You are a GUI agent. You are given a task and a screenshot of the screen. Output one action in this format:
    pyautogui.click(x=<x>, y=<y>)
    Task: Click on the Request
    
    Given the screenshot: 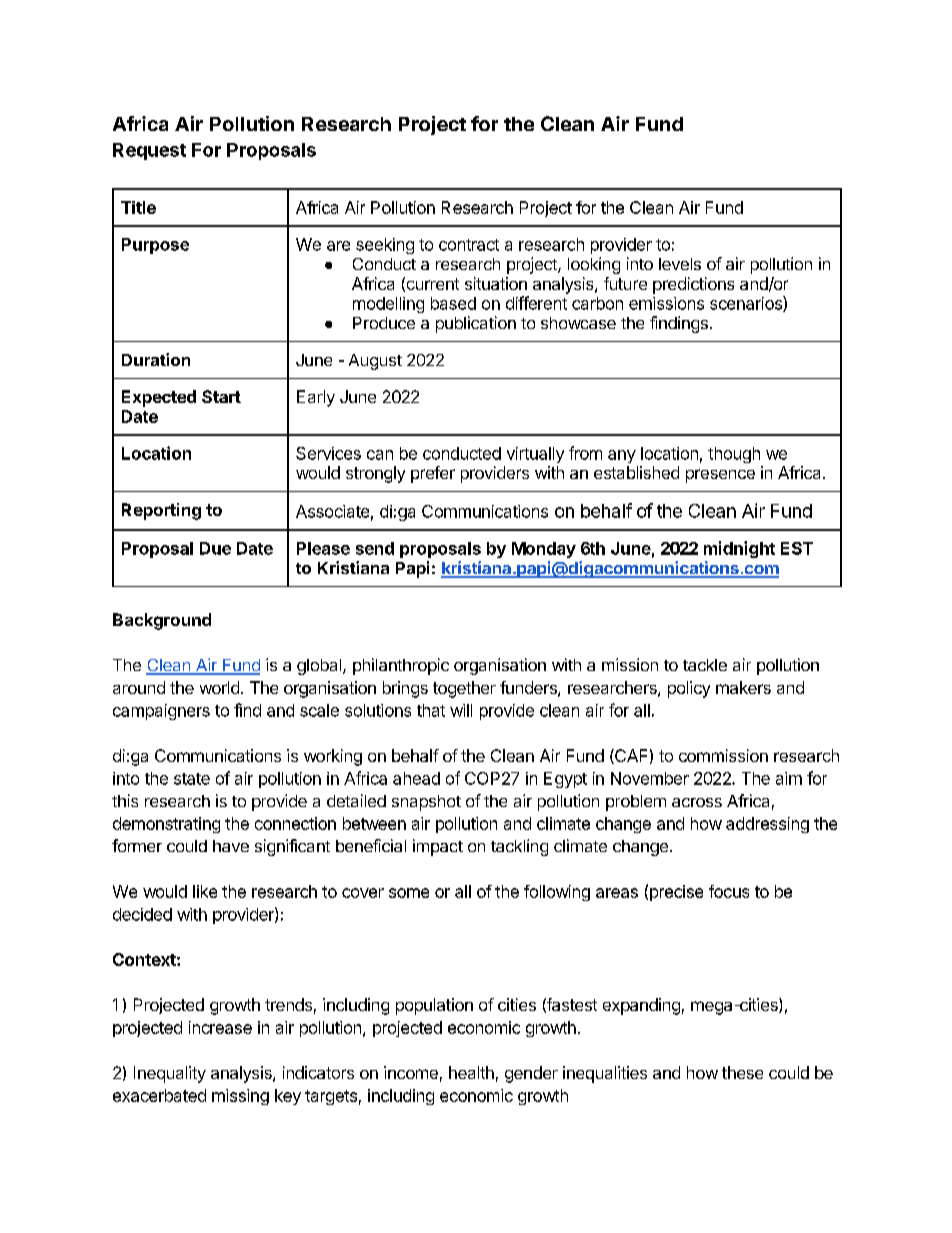 What is the action you would take?
    pyautogui.click(x=149, y=151)
